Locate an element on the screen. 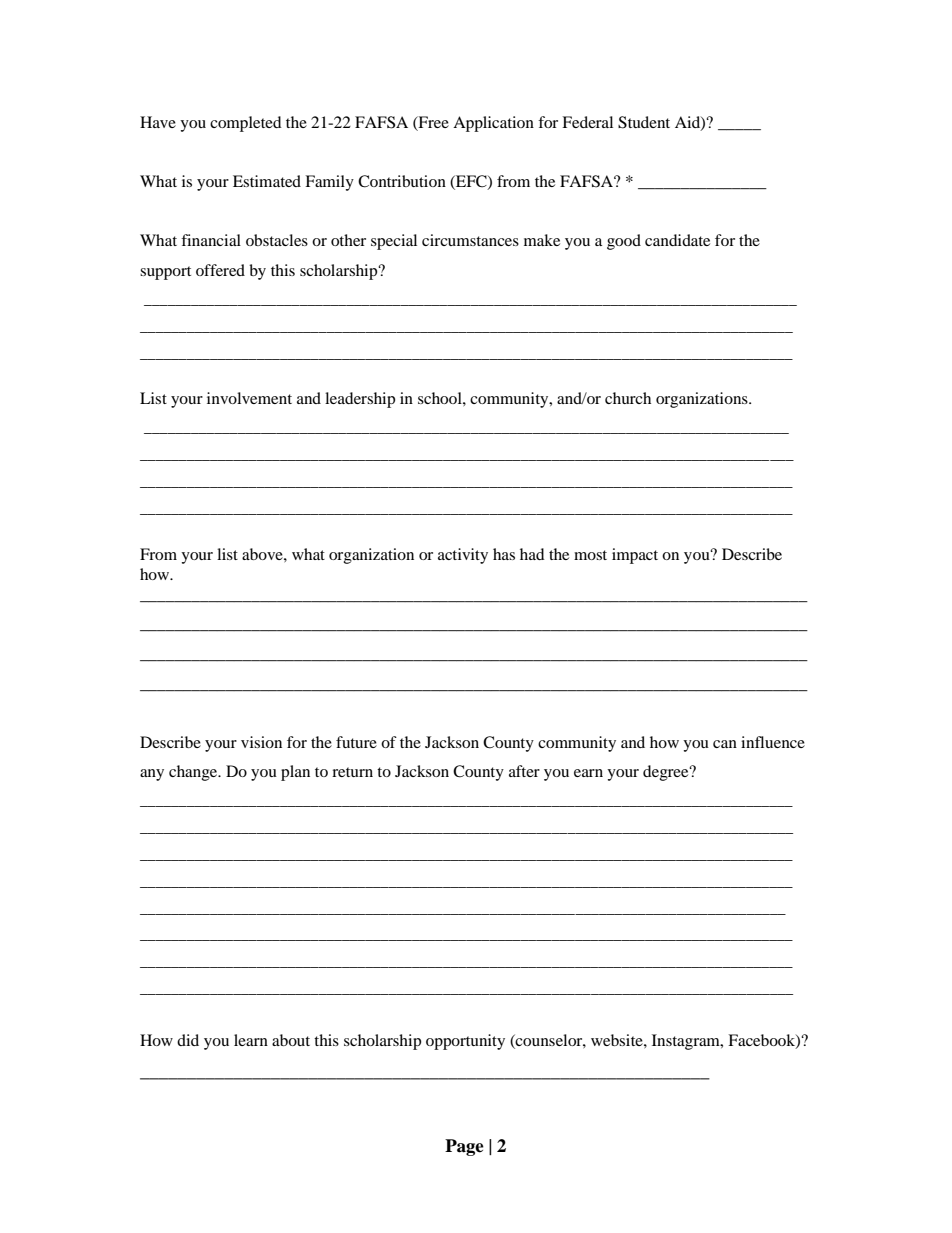 The image size is (952, 1233). vision is located at coordinates (261, 742).
